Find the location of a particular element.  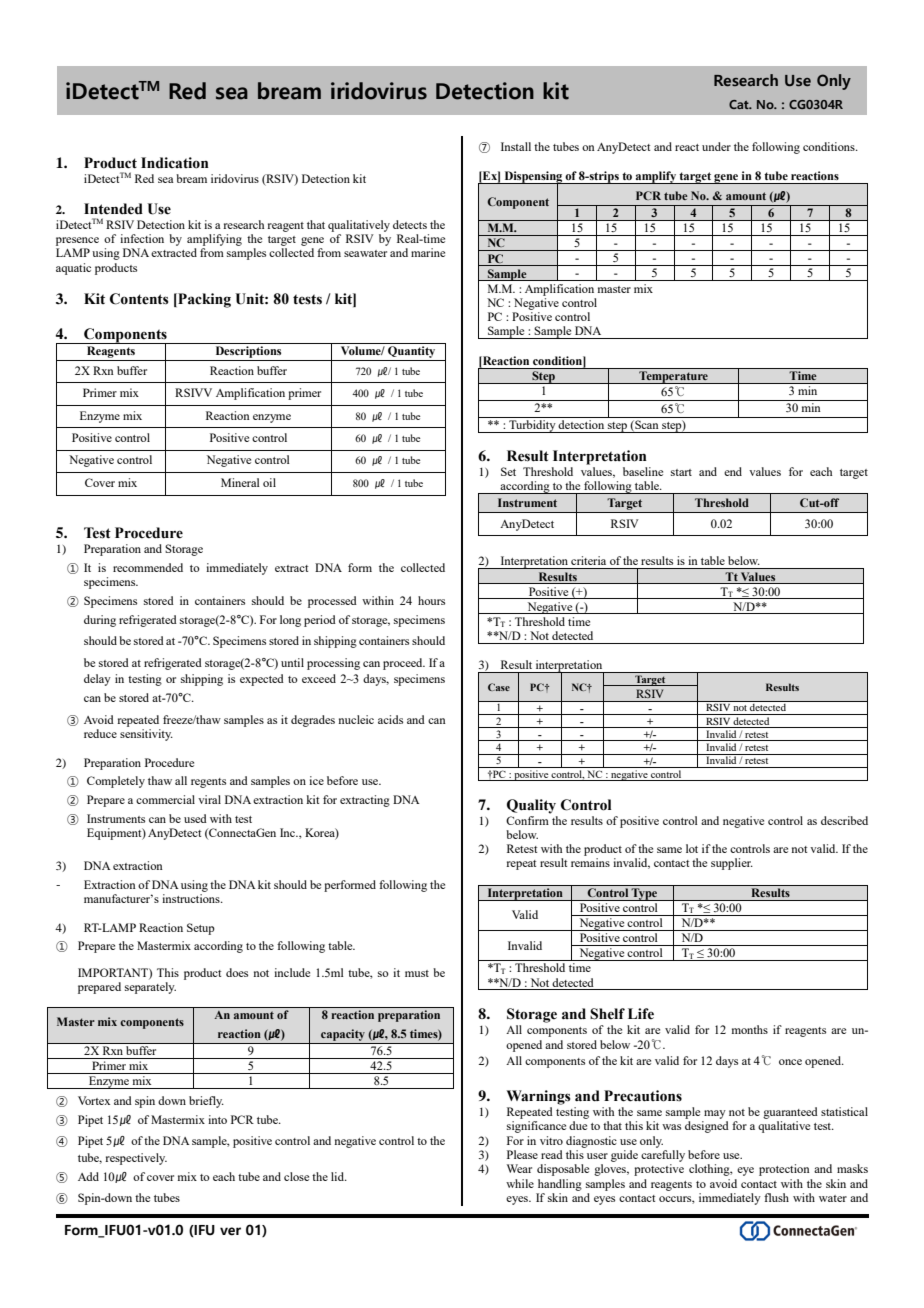

under is located at coordinates (716, 146).
